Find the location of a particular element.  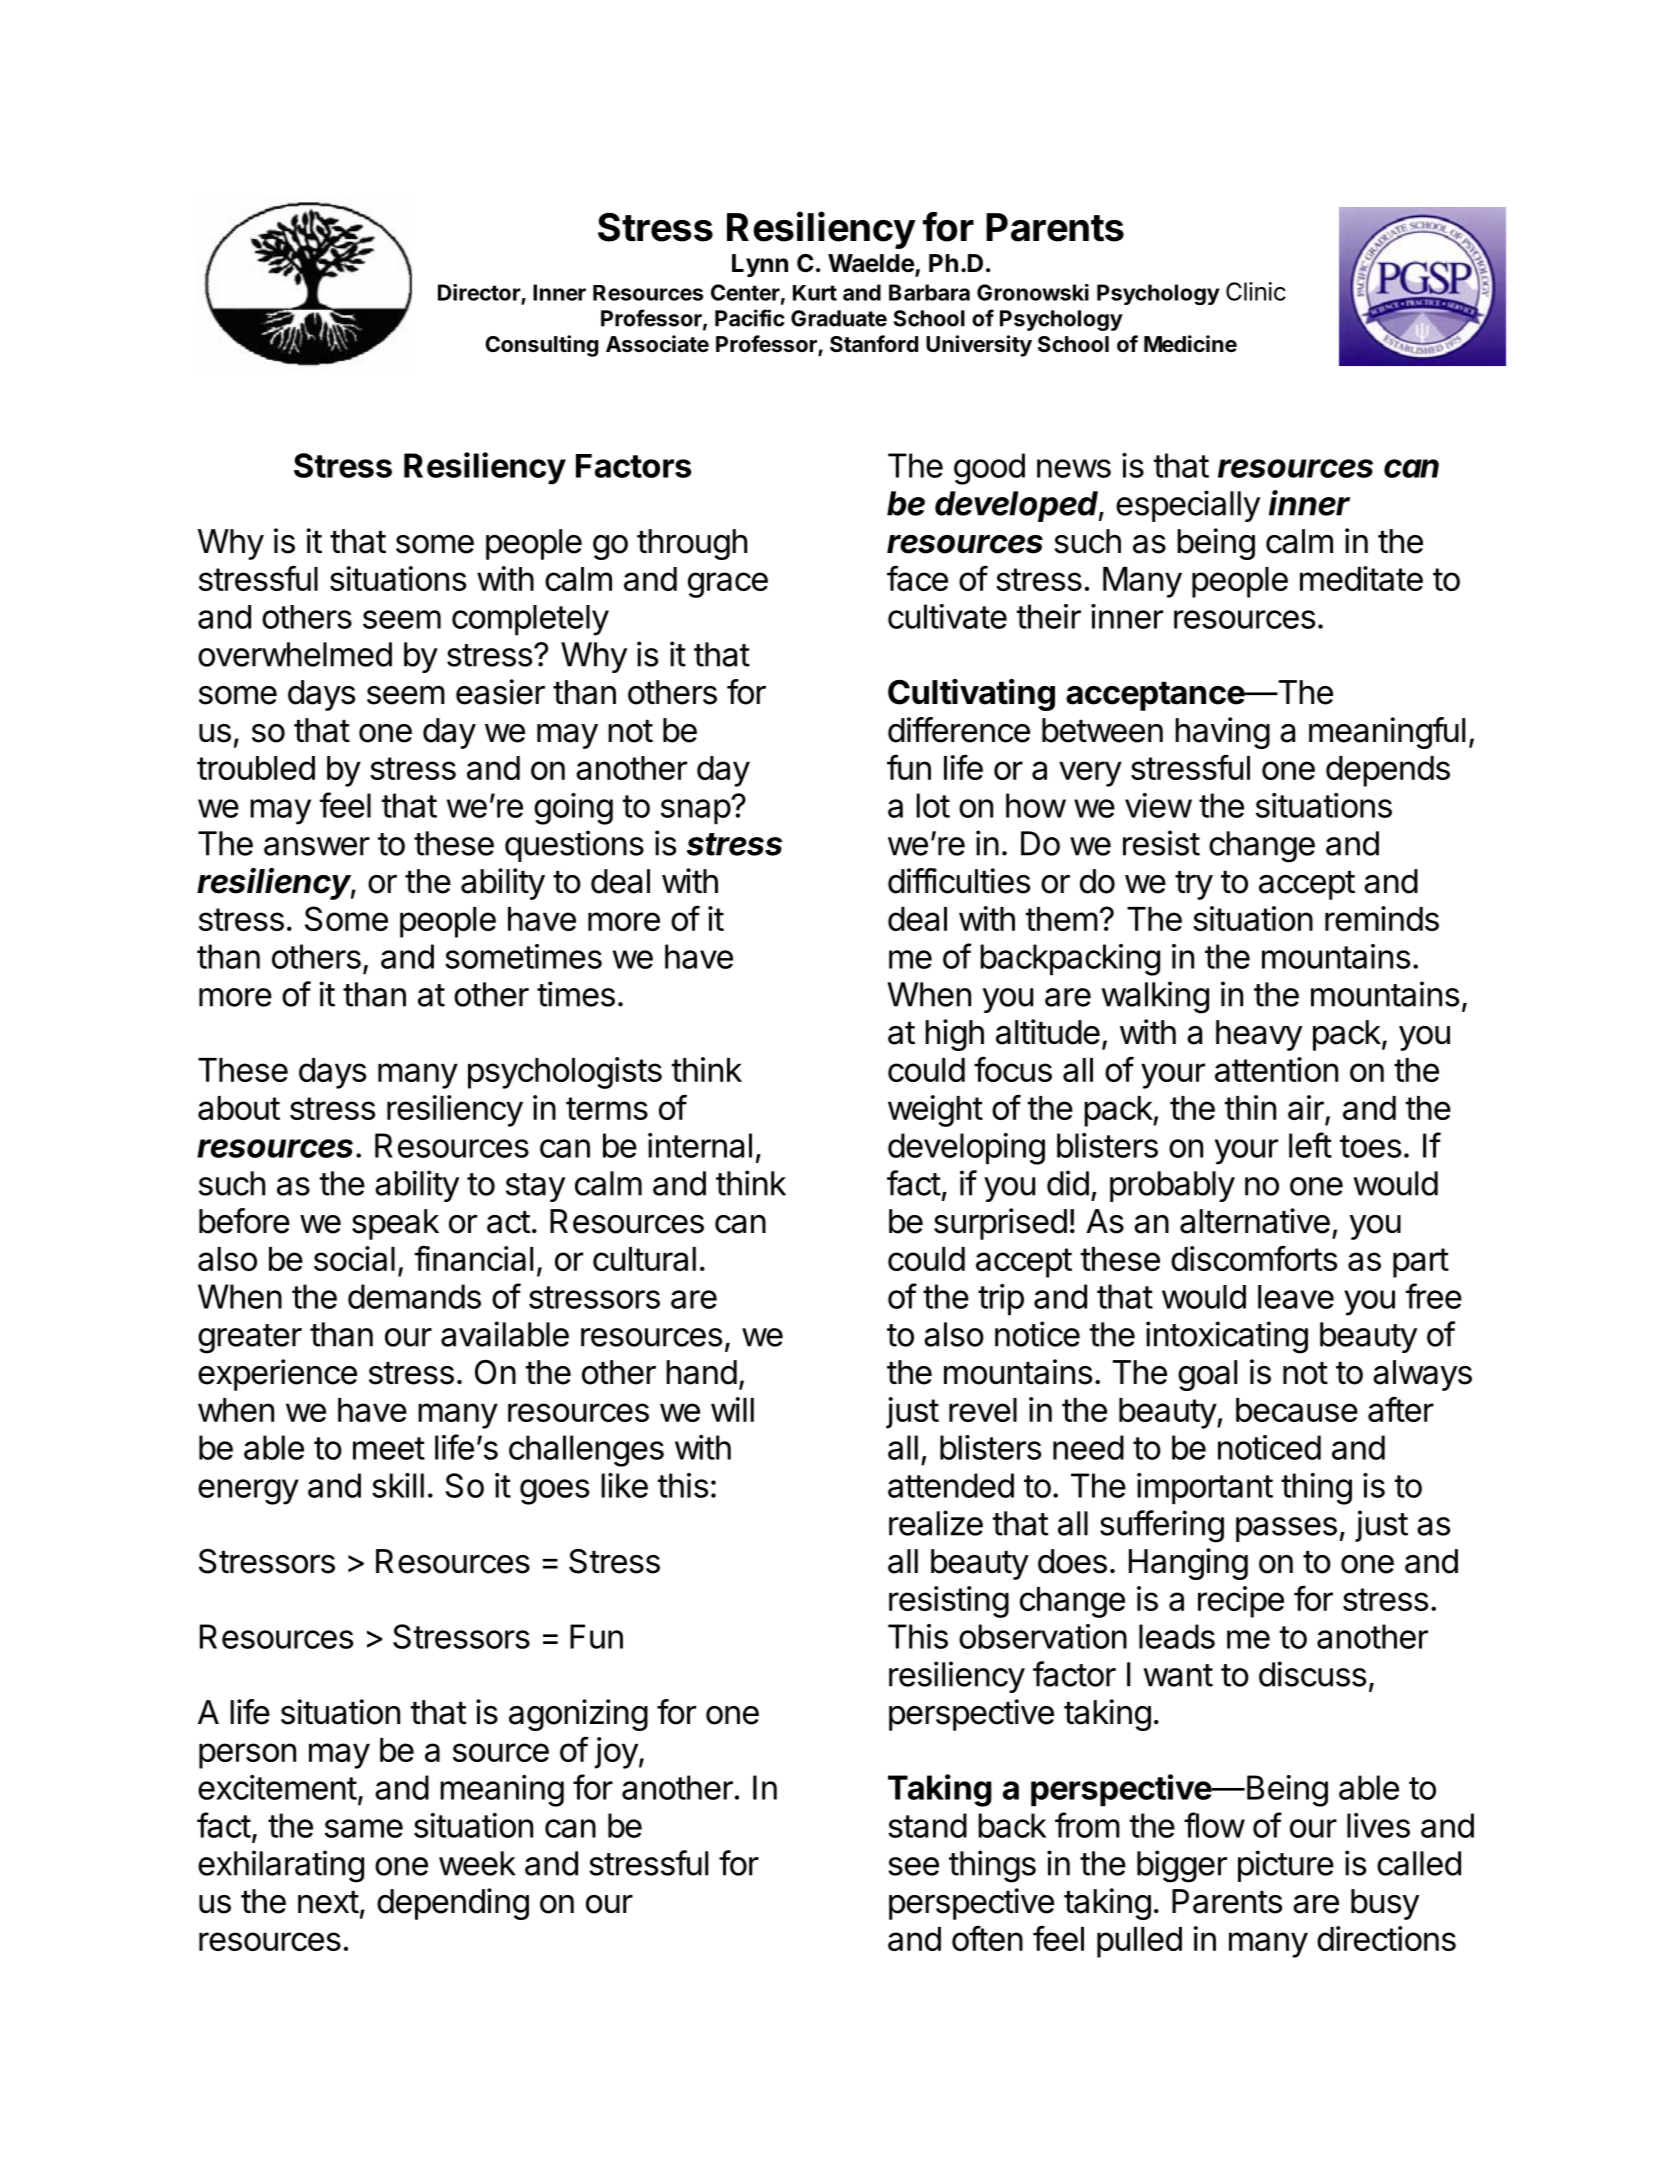

weight is located at coordinates (935, 1111).
